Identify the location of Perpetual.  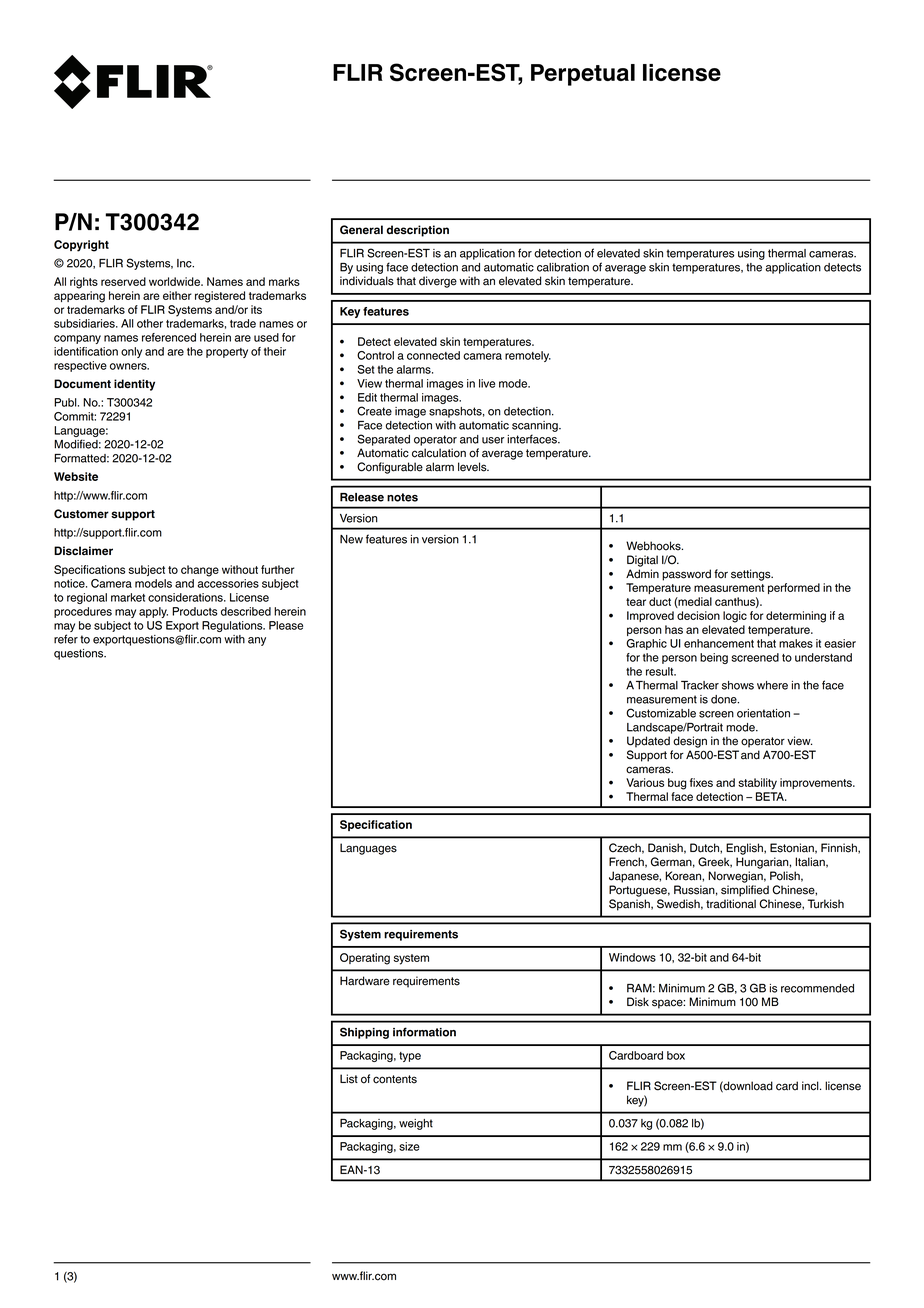
(583, 75).
